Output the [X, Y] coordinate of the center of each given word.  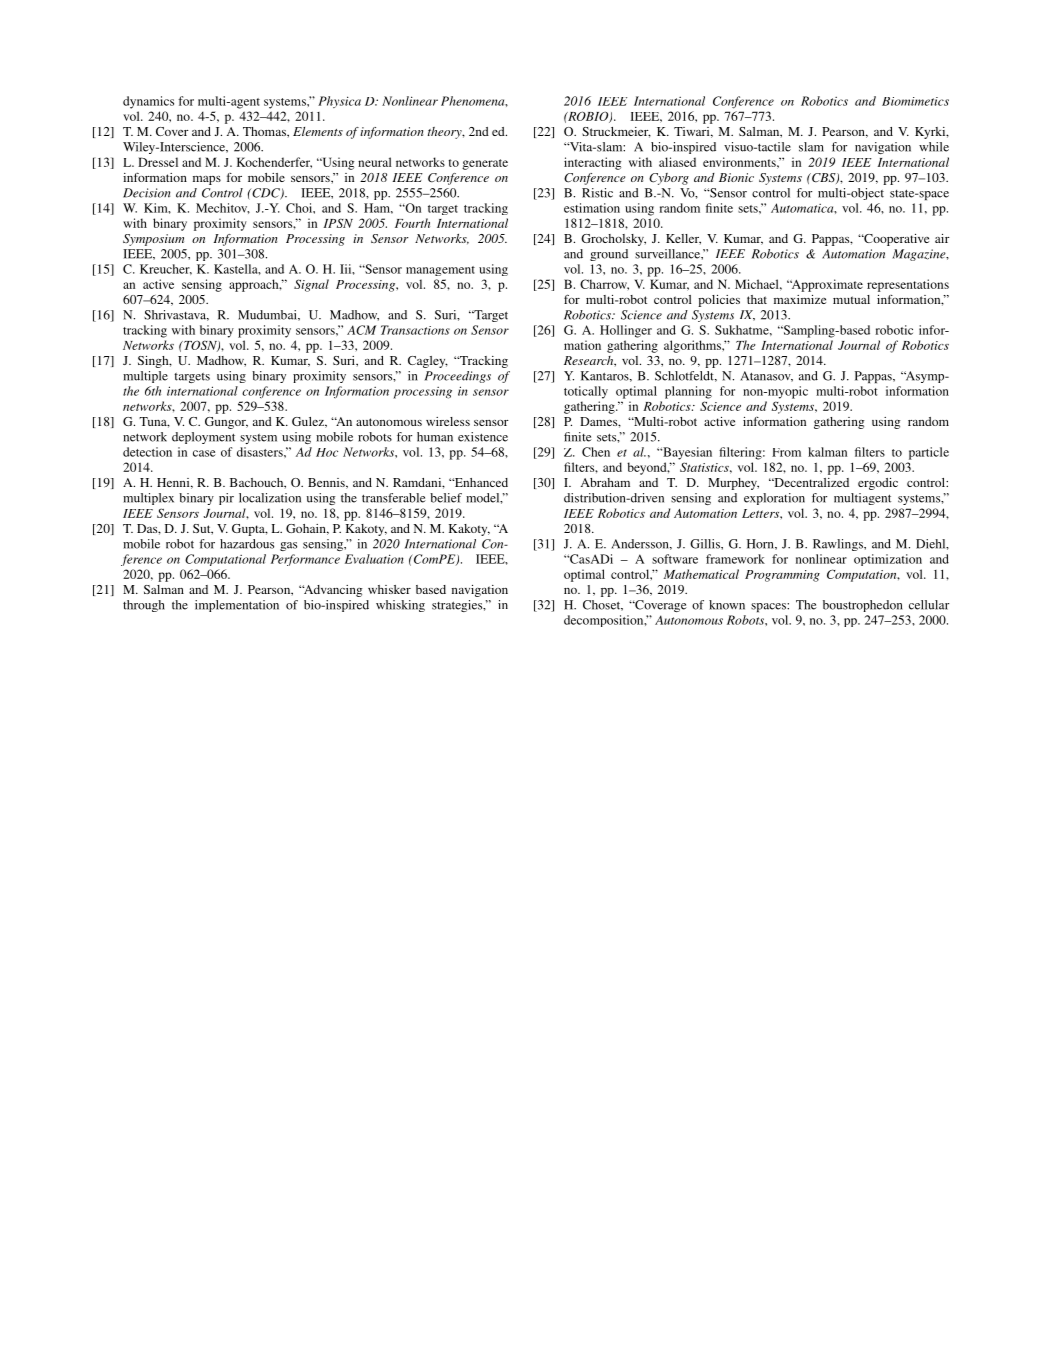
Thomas [265, 131]
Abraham [605, 482]
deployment [203, 438]
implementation [237, 606]
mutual [851, 299]
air [942, 238]
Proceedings [458, 377]
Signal [311, 285]
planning [688, 392]
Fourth [412, 223]
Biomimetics [915, 101]
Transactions [415, 330]
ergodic [878, 484]
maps [207, 180]
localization [270, 498]
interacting [592, 163]
